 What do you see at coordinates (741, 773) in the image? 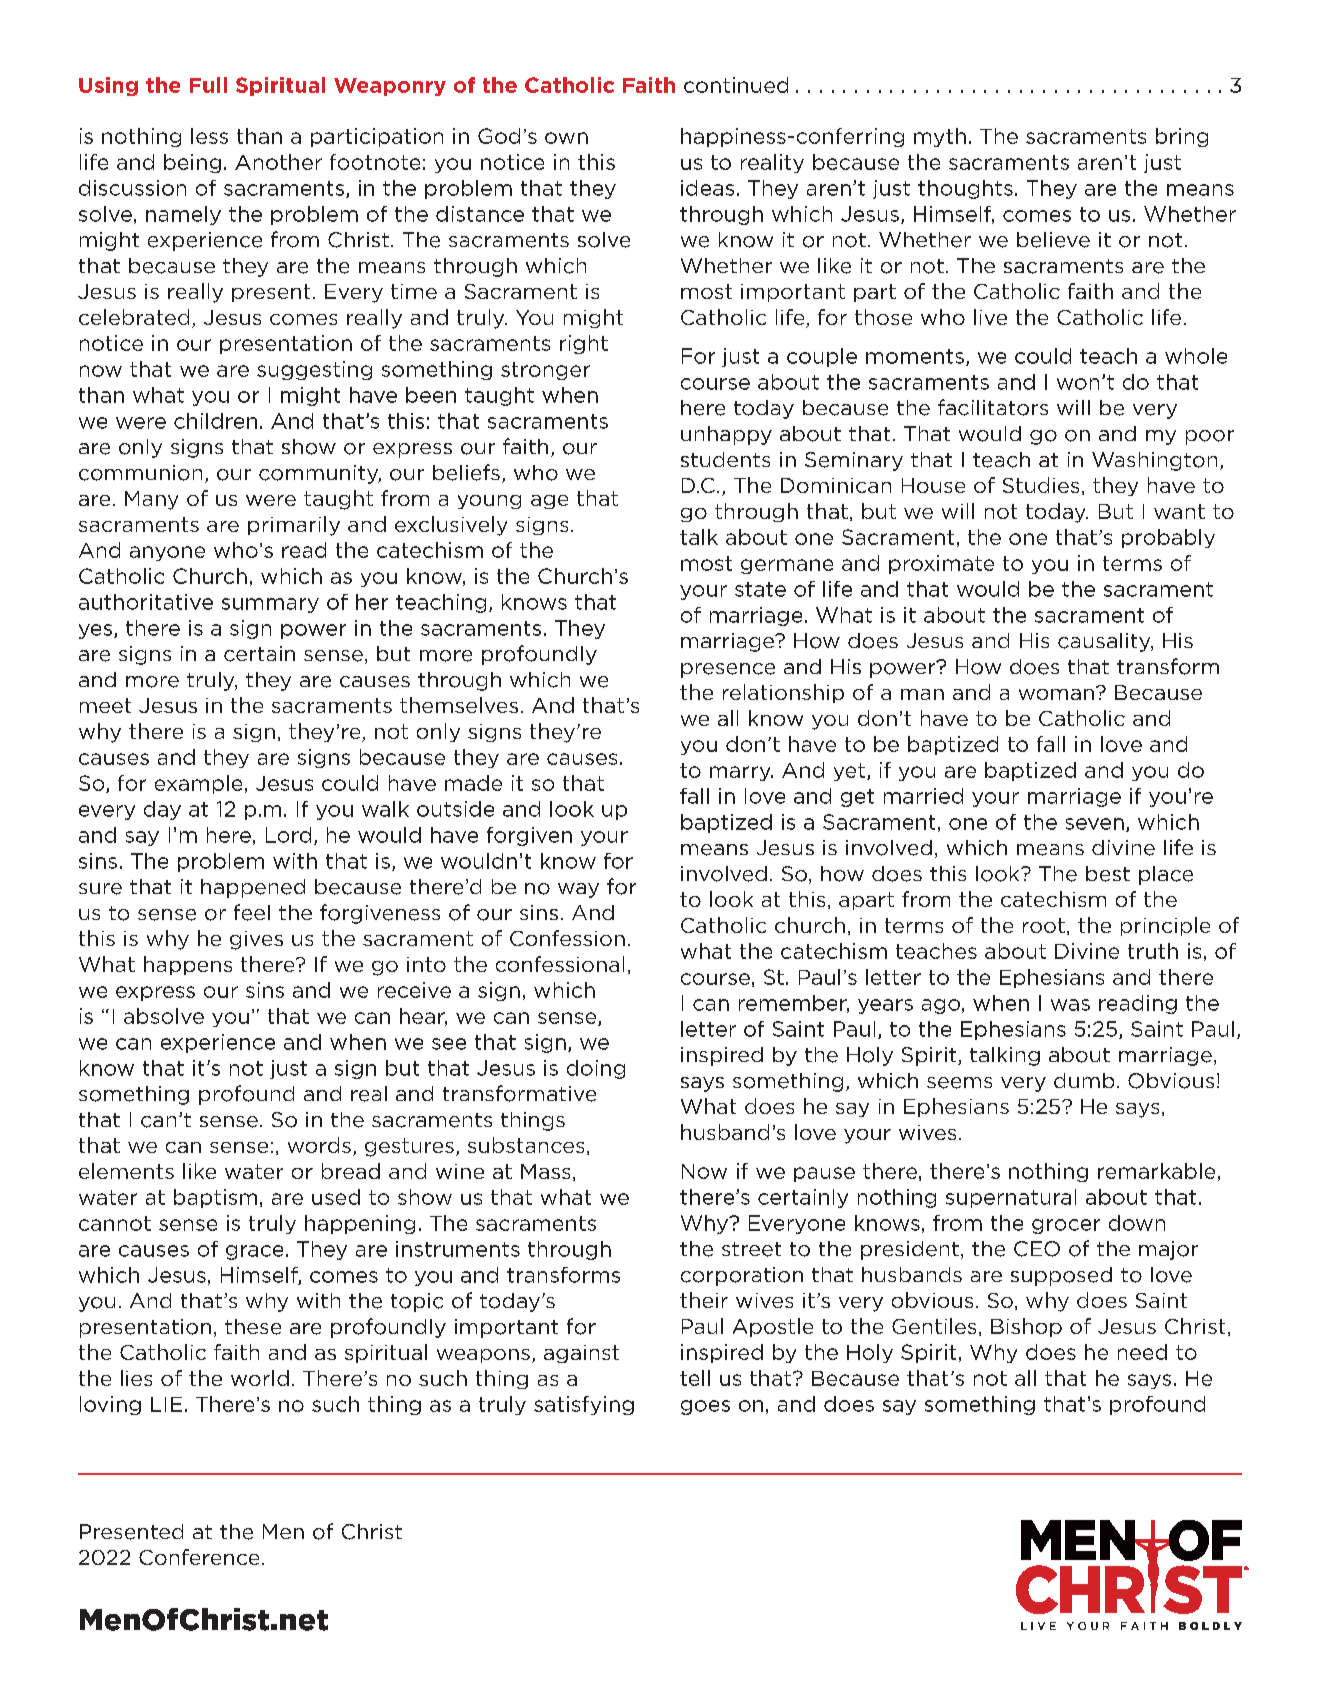
I see `marry` at bounding box center [741, 773].
